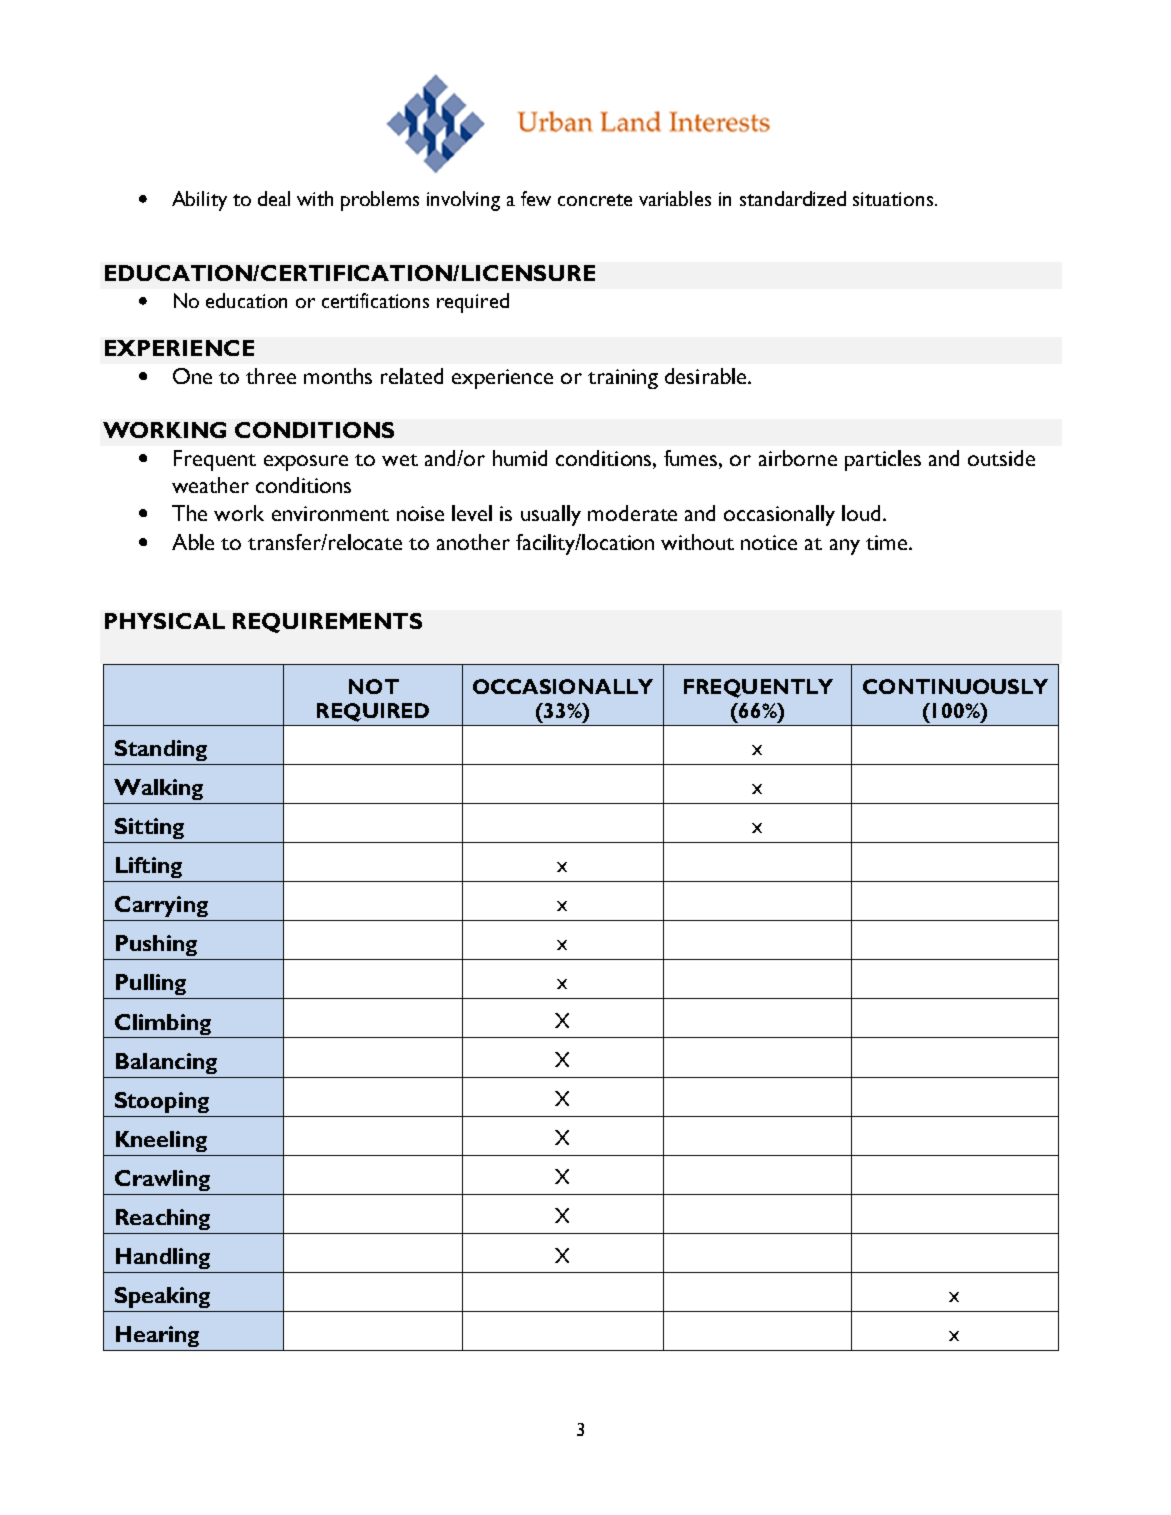 Image resolution: width=1171 pixels, height=1515 pixels. I want to click on Speaking, so click(162, 1297).
